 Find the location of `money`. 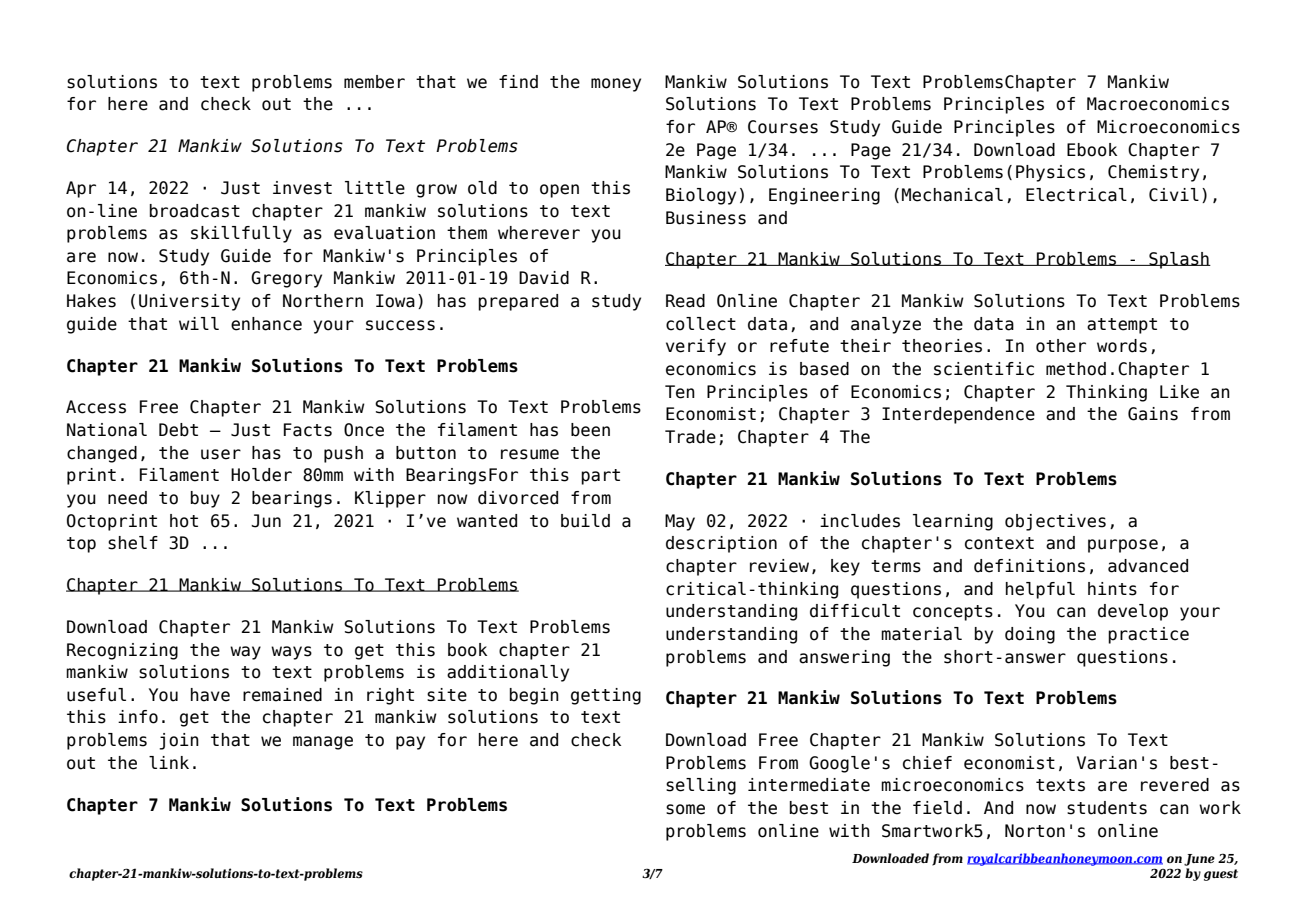

money is located at coordinates (616, 85).
